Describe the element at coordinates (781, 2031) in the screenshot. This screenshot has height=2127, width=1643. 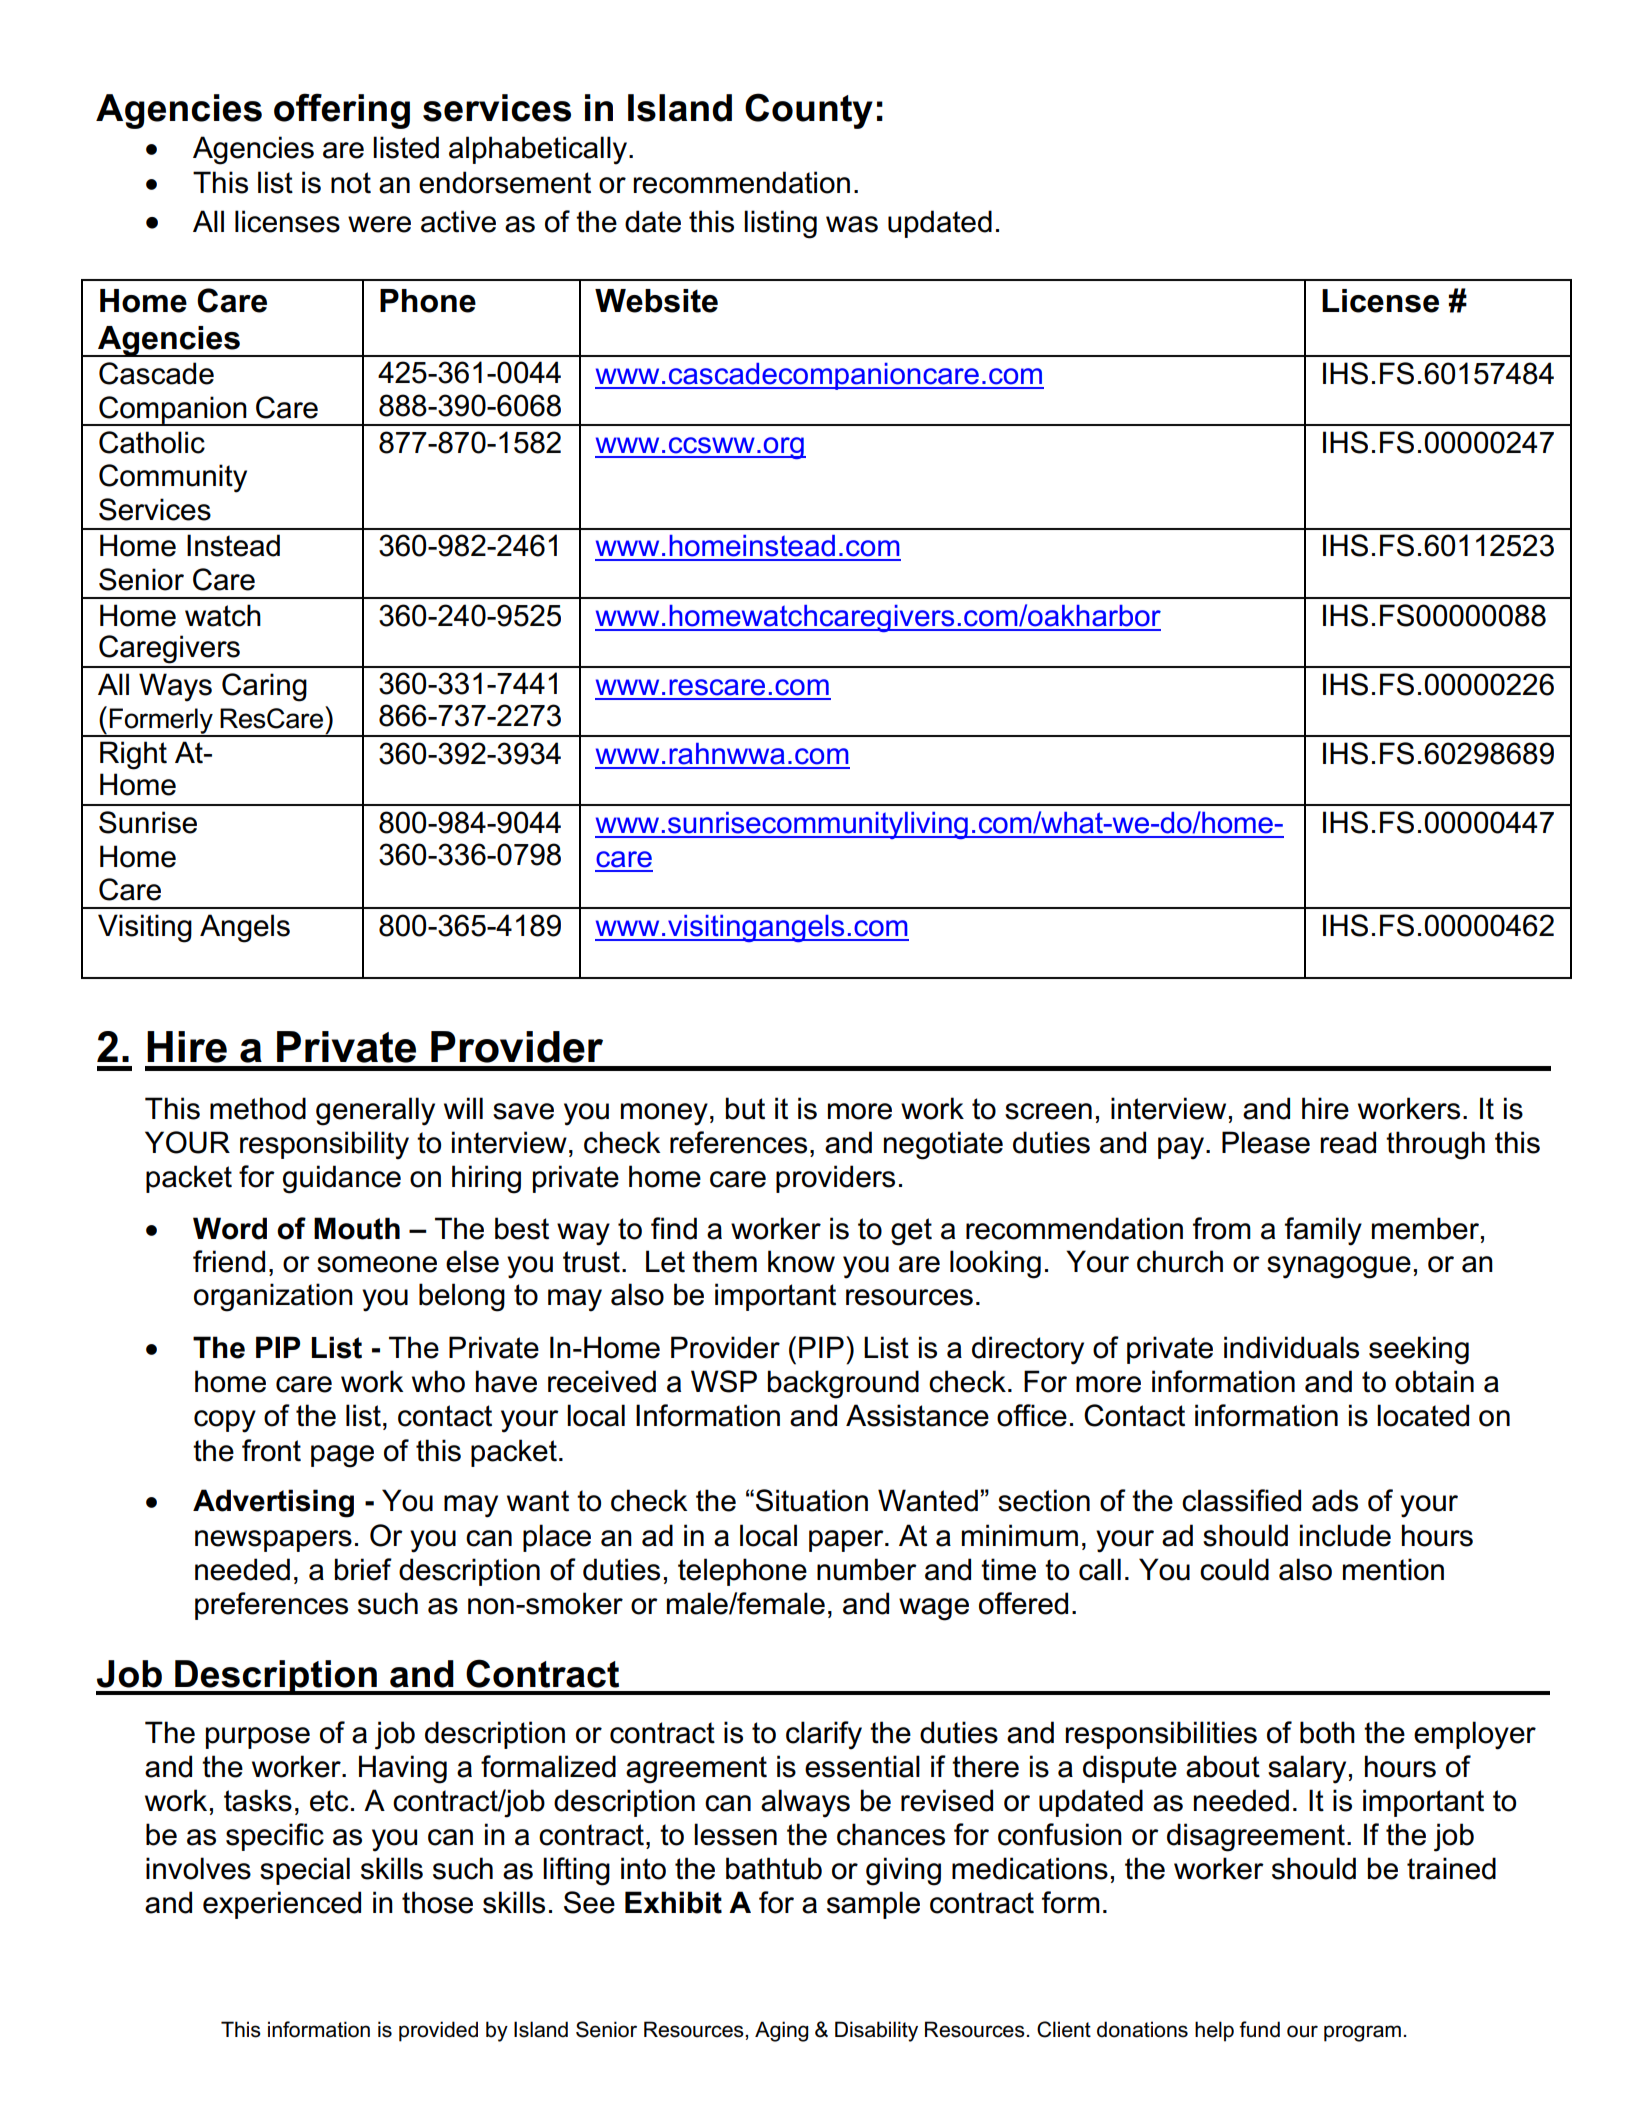
I see `Aging` at that location.
